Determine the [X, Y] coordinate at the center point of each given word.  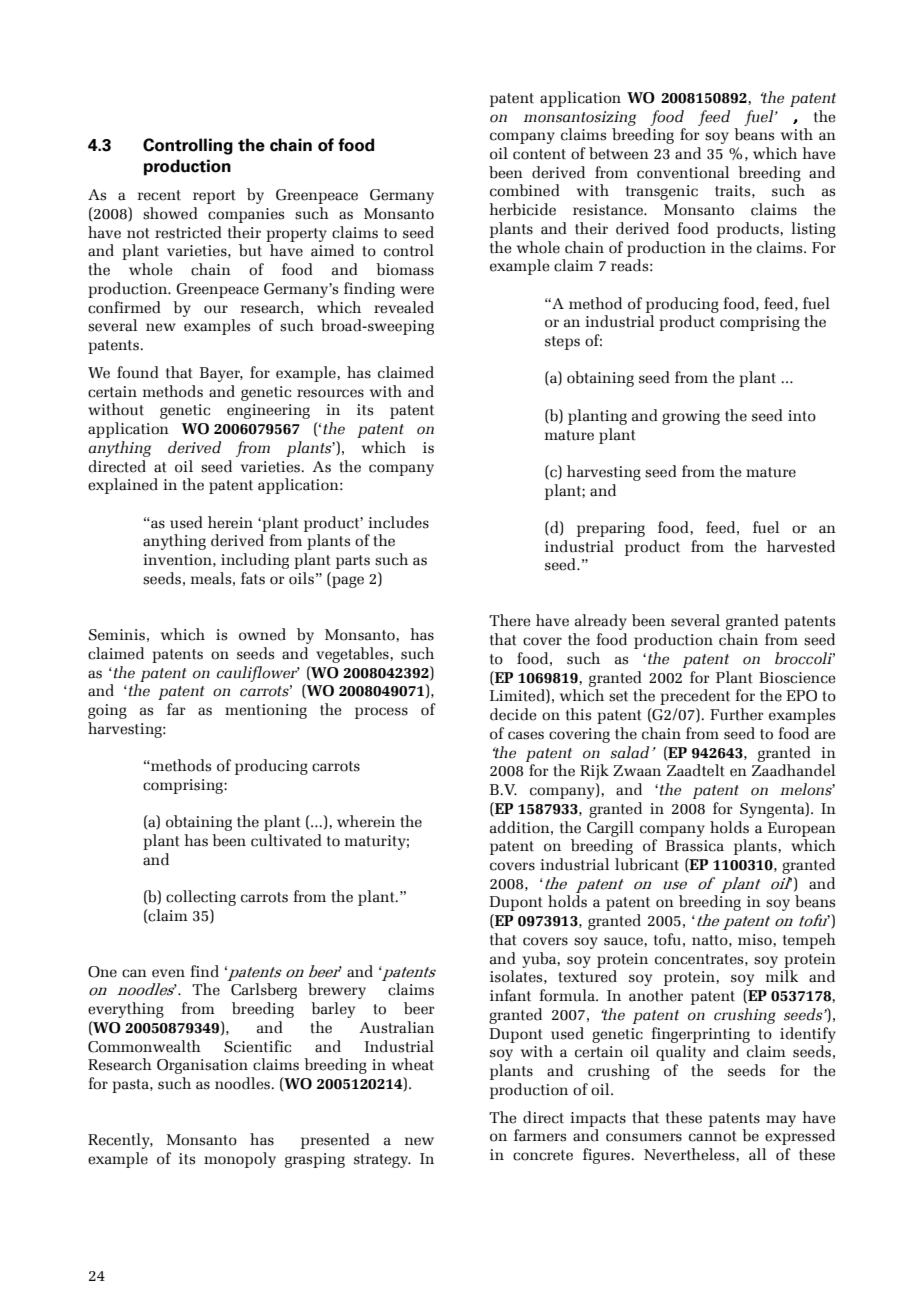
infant [510, 995]
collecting [201, 898]
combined [525, 190]
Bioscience [797, 678]
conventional [683, 172]
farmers [540, 1135]
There [510, 620]
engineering [268, 411]
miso [756, 940]
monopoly [240, 1160]
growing [691, 417]
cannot [713, 1136]
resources [330, 393]
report [214, 197]
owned [262, 634]
